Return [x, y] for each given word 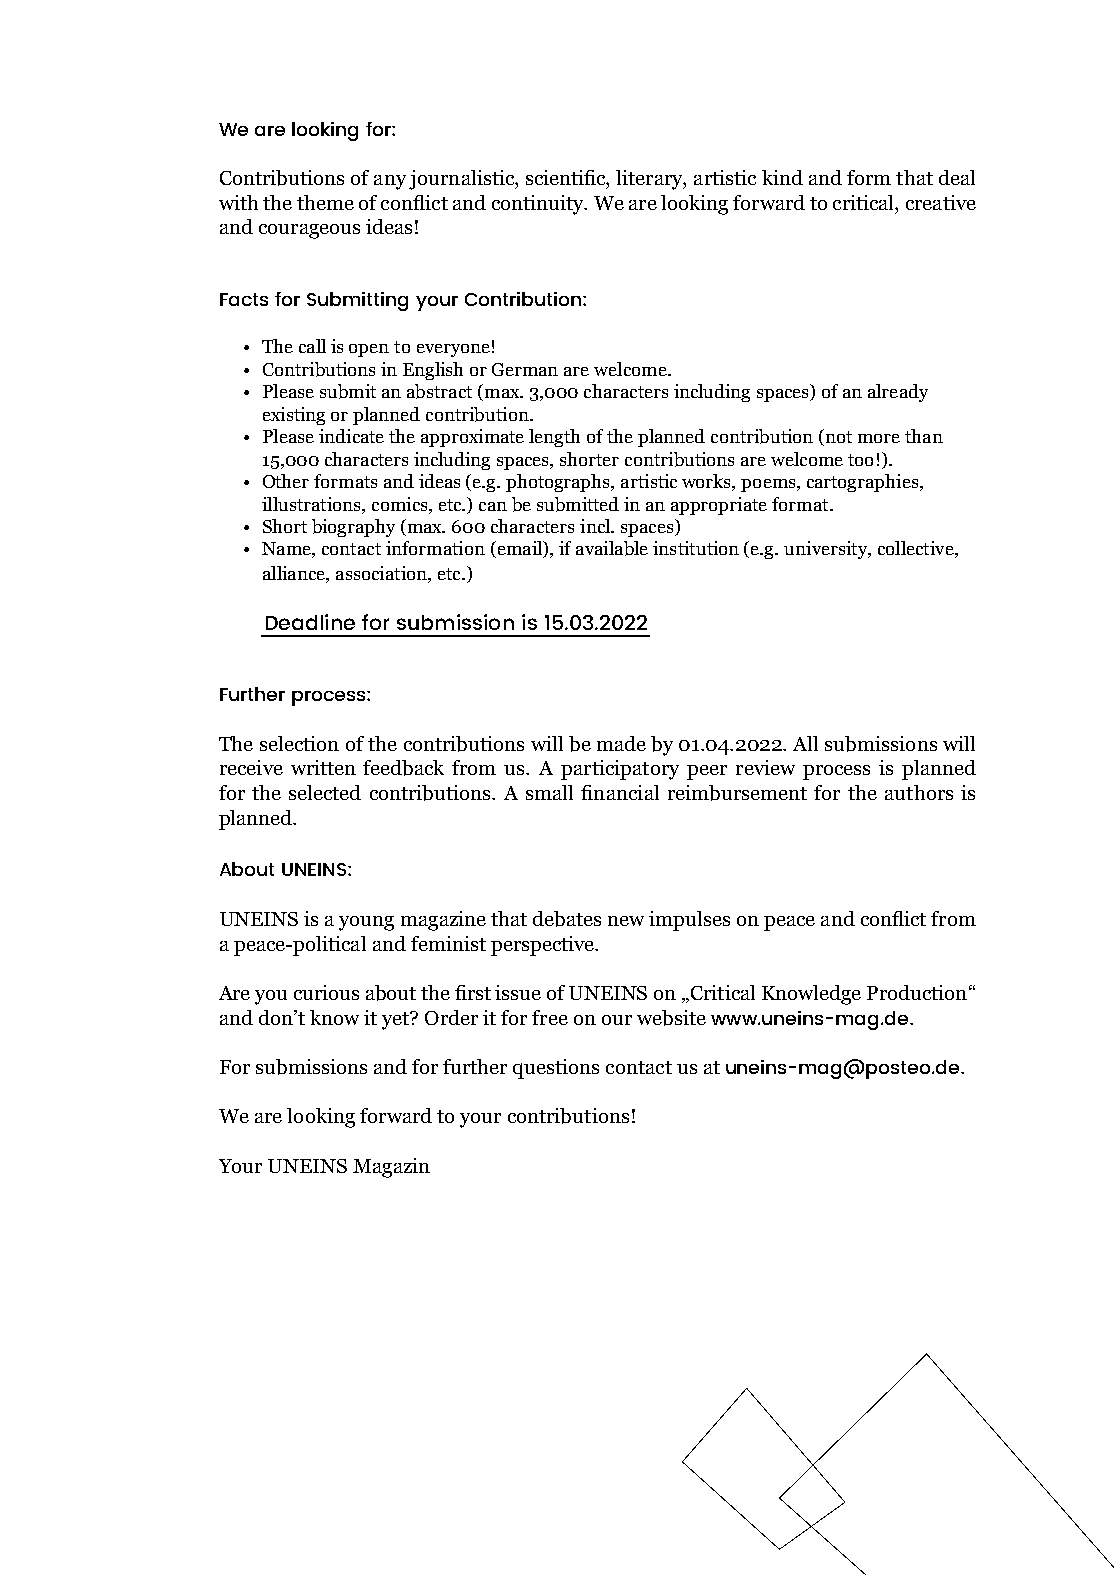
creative [941, 202]
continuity [539, 205]
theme [325, 202]
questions [556, 1069]
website [671, 1018]
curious [326, 992]
